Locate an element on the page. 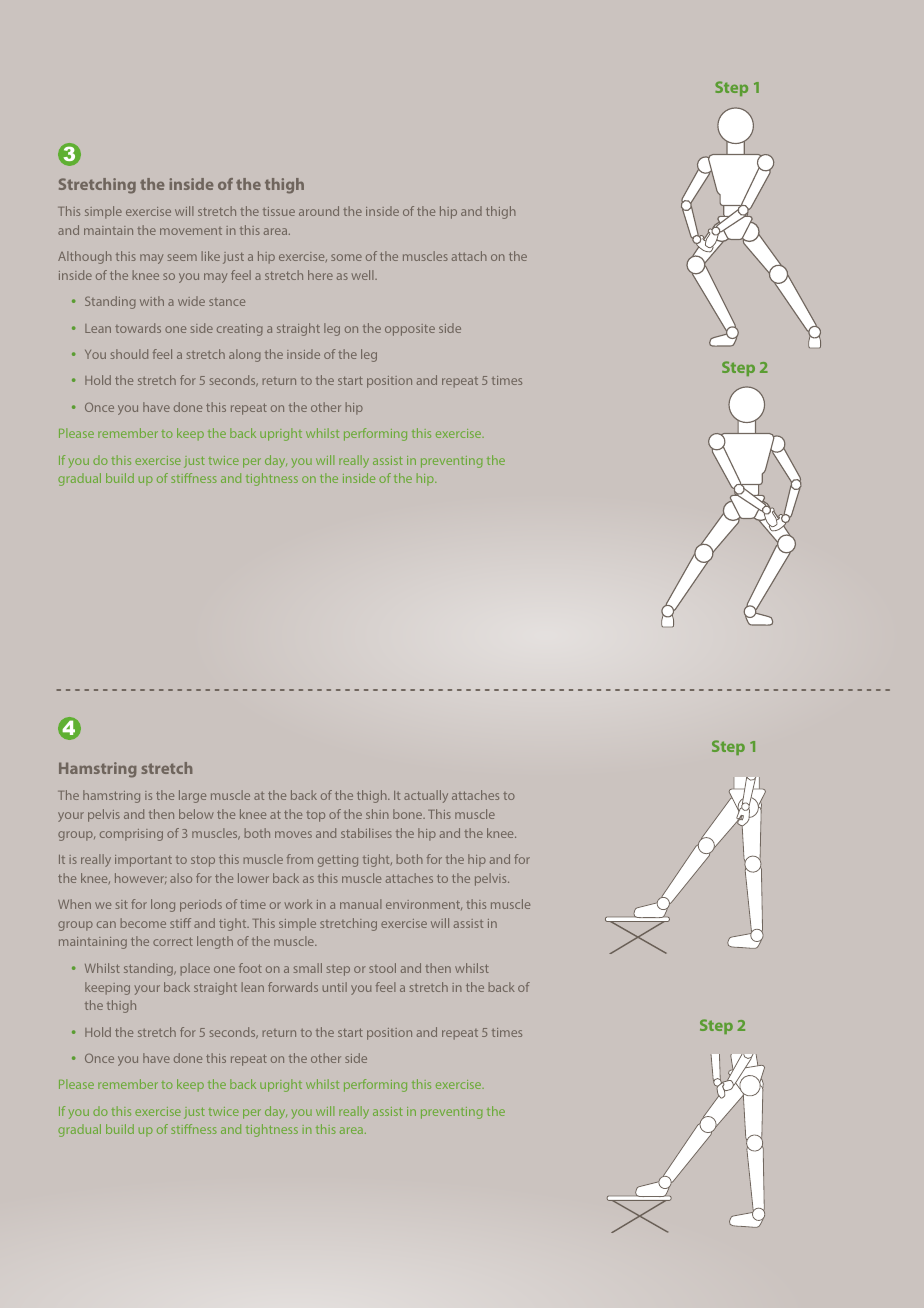 This page has height=1308, width=924. actually is located at coordinates (426, 796).
